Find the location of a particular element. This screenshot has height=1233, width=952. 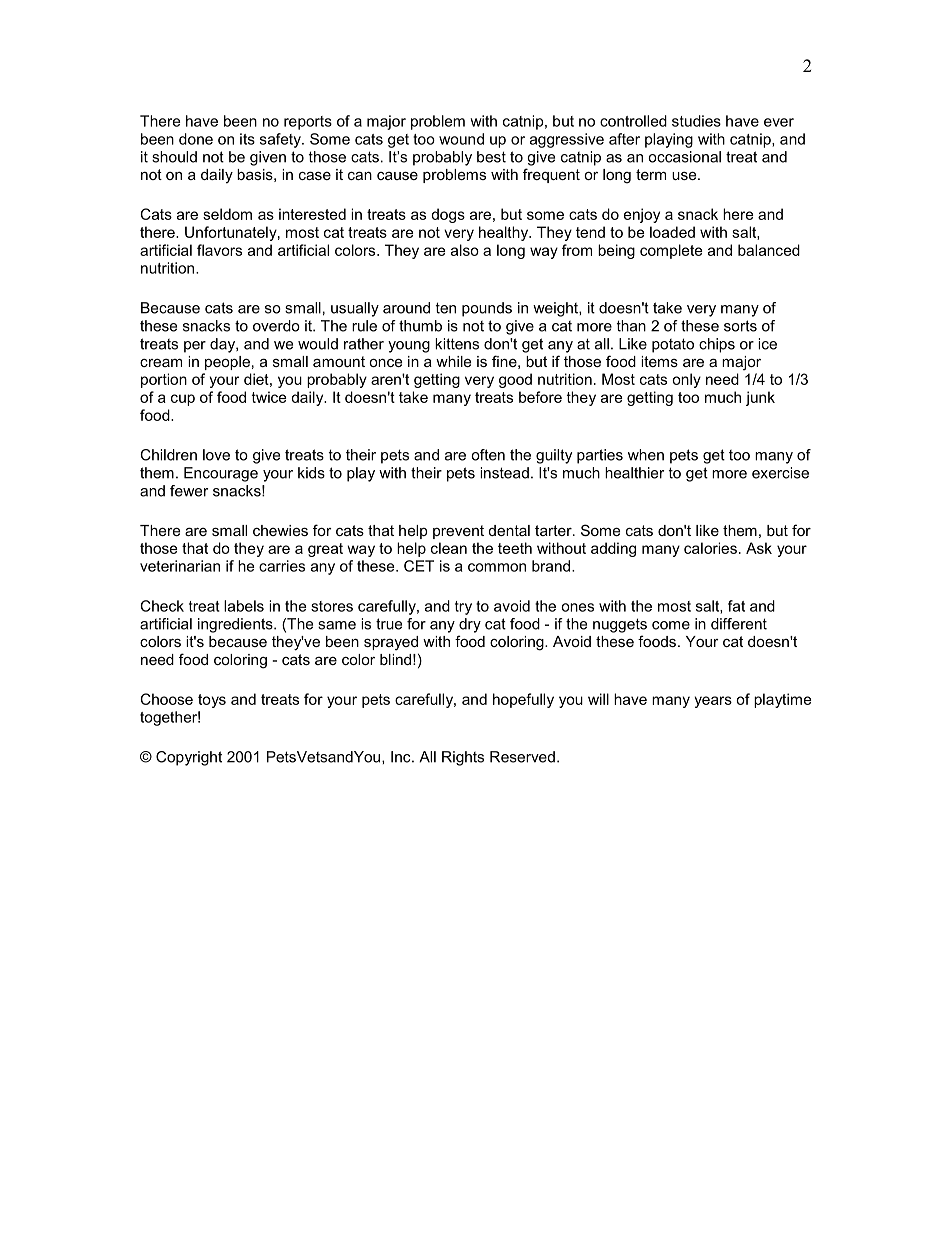

carries is located at coordinates (282, 566).
